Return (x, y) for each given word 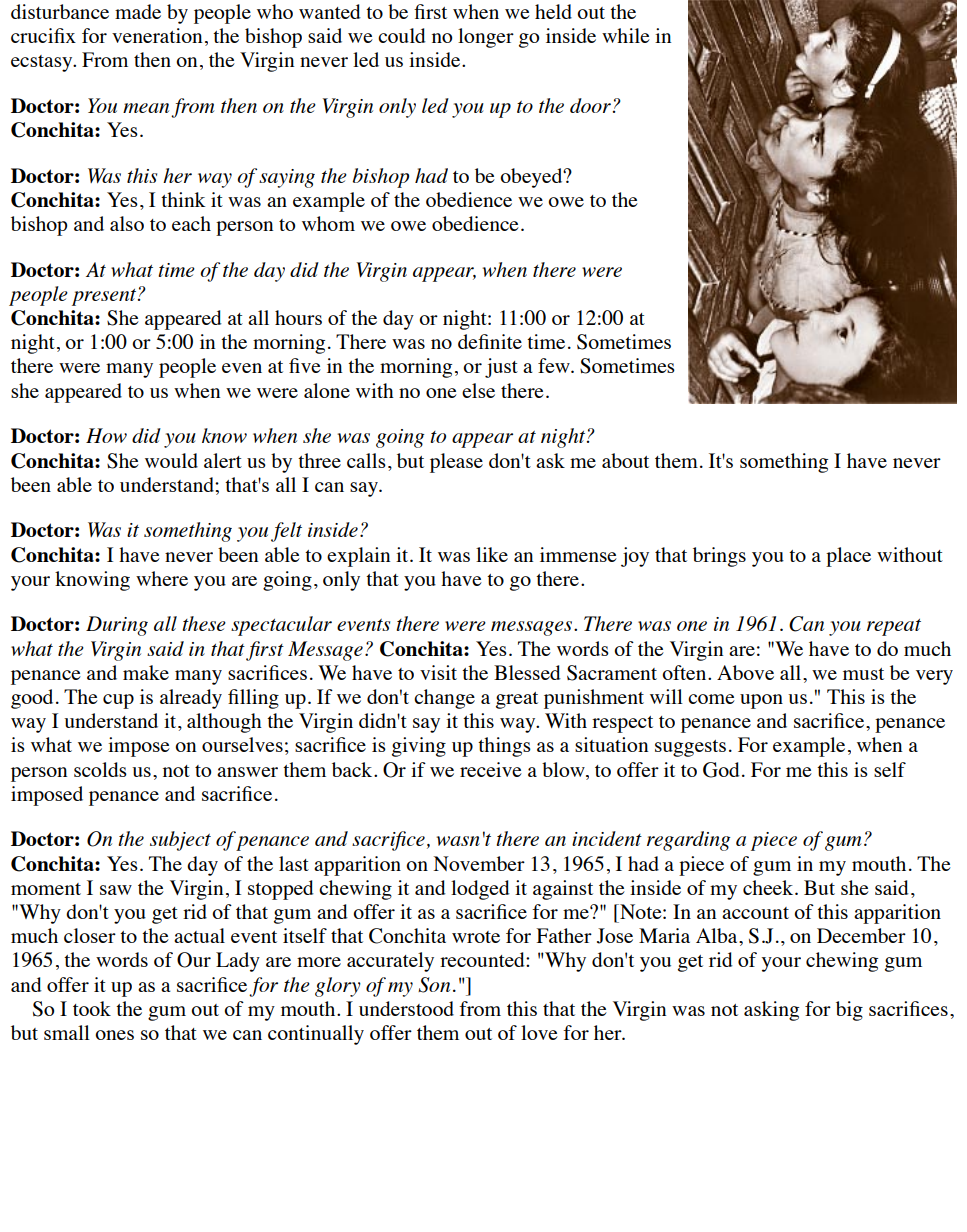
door (590, 105)
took (92, 1008)
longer (486, 38)
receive (491, 769)
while (626, 35)
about (625, 460)
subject (180, 841)
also (127, 223)
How (106, 435)
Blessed (527, 672)
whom (328, 223)
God (721, 770)
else (478, 390)
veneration (157, 35)
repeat (894, 627)
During (117, 626)
